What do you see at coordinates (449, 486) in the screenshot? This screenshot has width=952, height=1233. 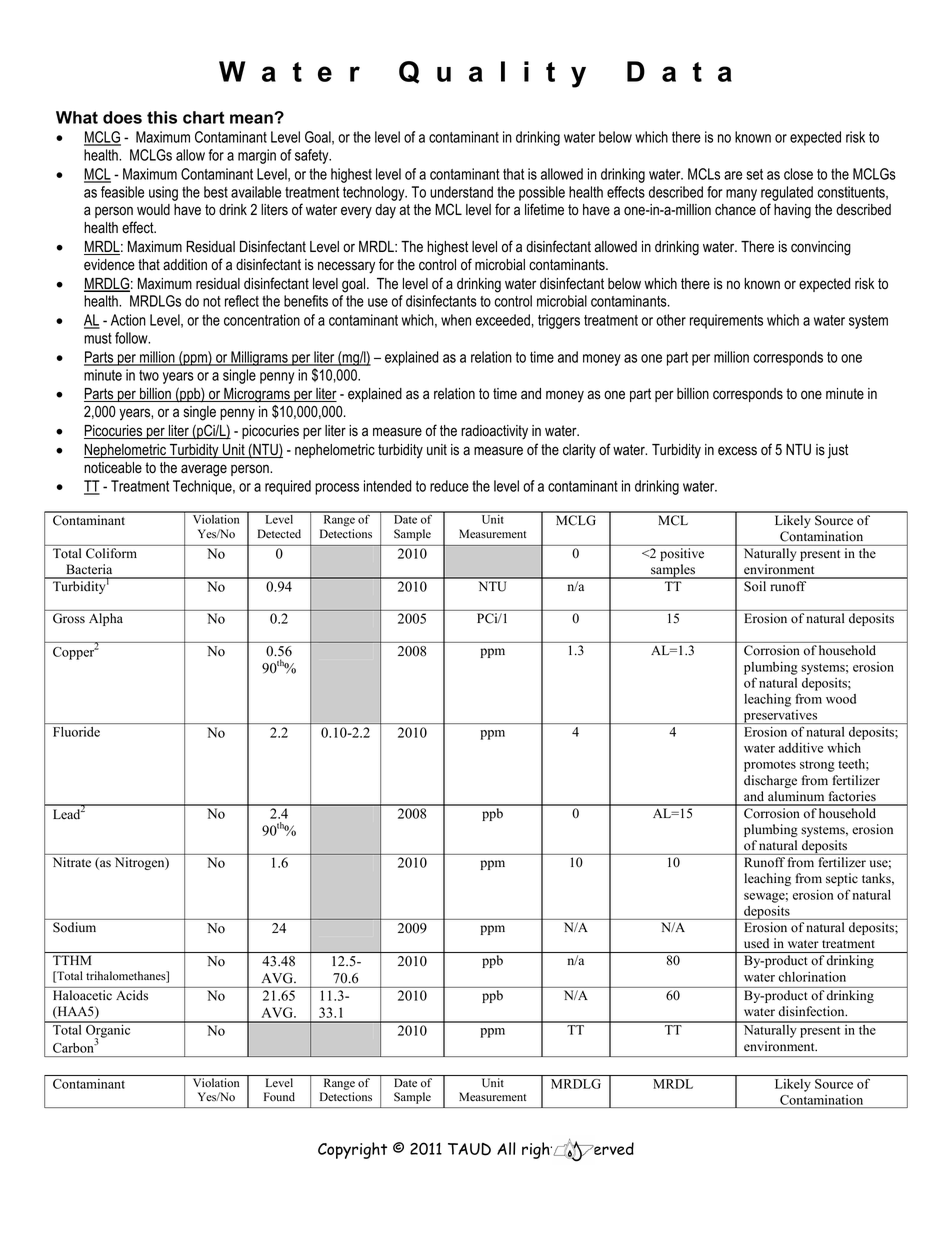 I see `reduce` at bounding box center [449, 486].
